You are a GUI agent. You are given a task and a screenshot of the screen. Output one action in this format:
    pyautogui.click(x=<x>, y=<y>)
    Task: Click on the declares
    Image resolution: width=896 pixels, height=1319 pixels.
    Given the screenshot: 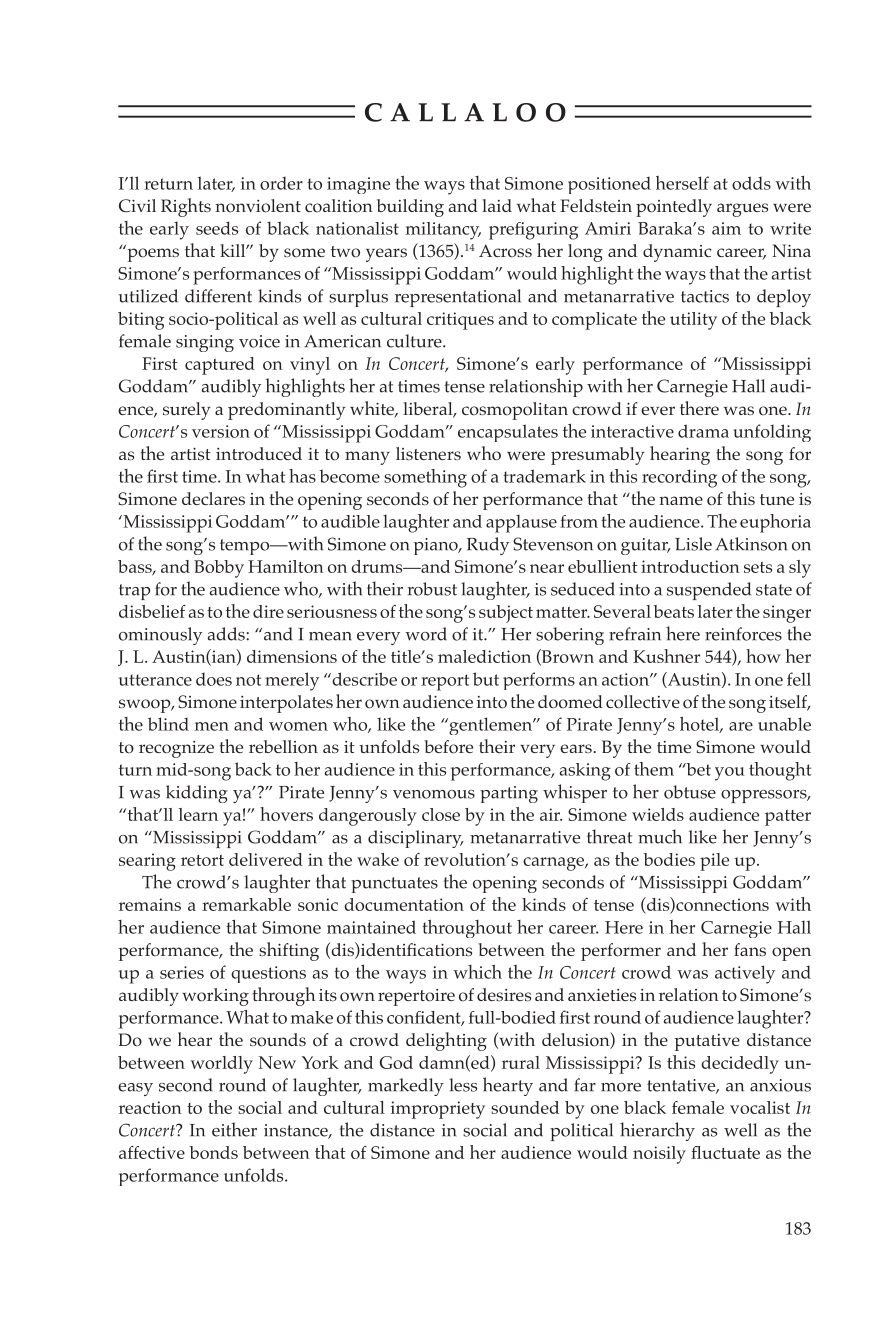 What is the action you would take?
    pyautogui.click(x=213, y=498)
